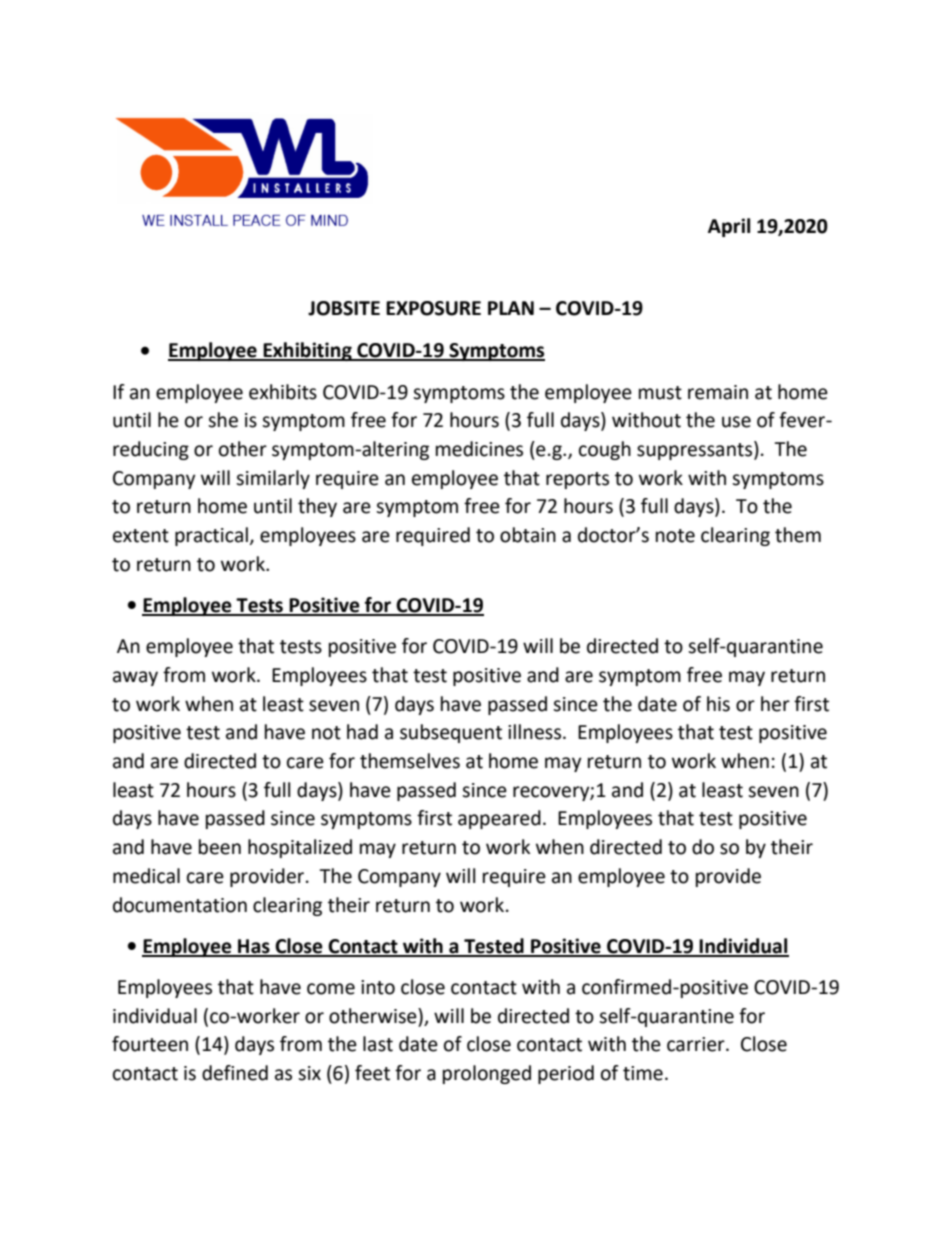 This screenshot has height=1233, width=952. I want to click on defined, so click(235, 1073).
